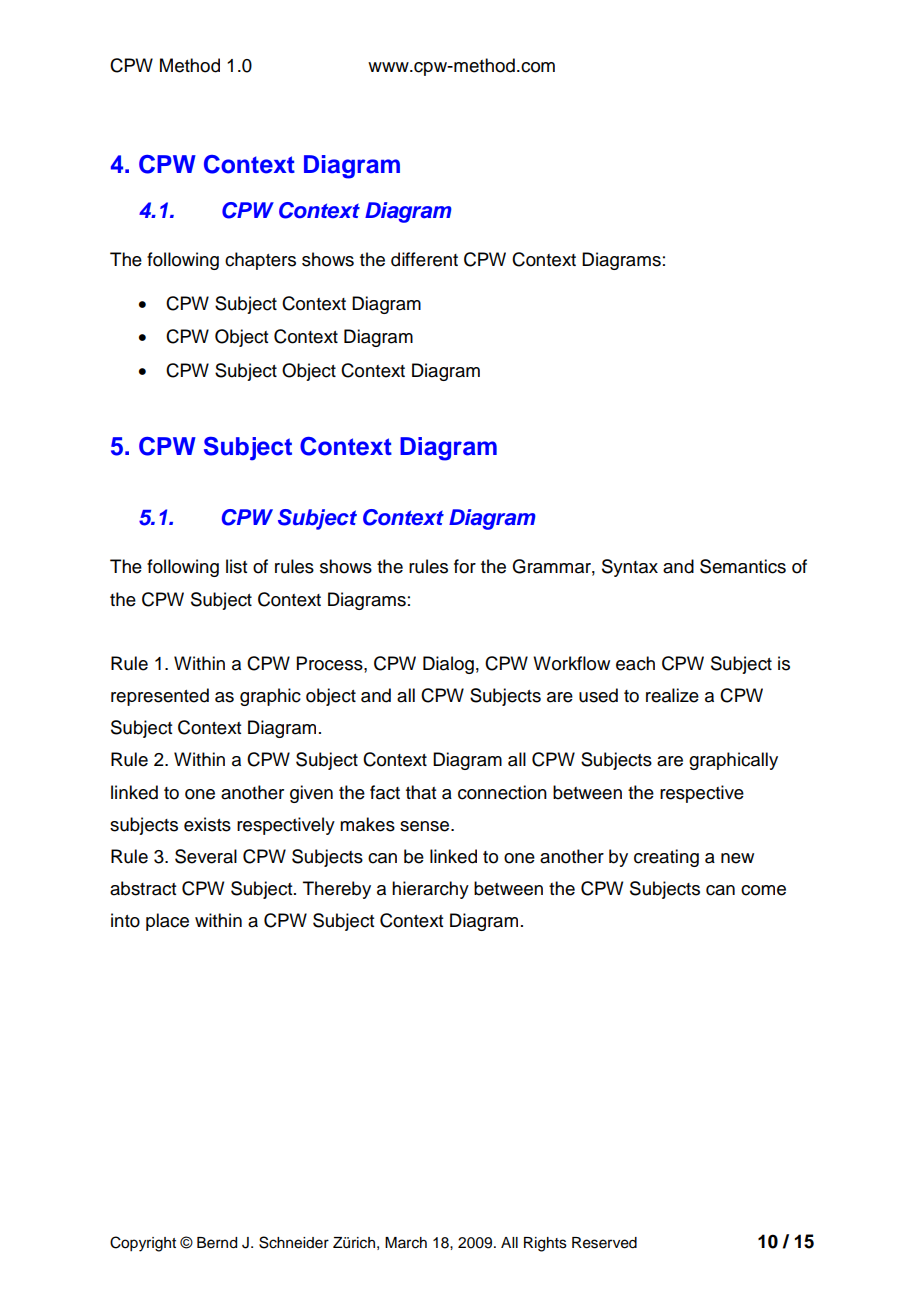 This screenshot has height=1308, width=924. Describe the element at coordinates (217, 1243) in the screenshot. I see `Bernd` at that location.
